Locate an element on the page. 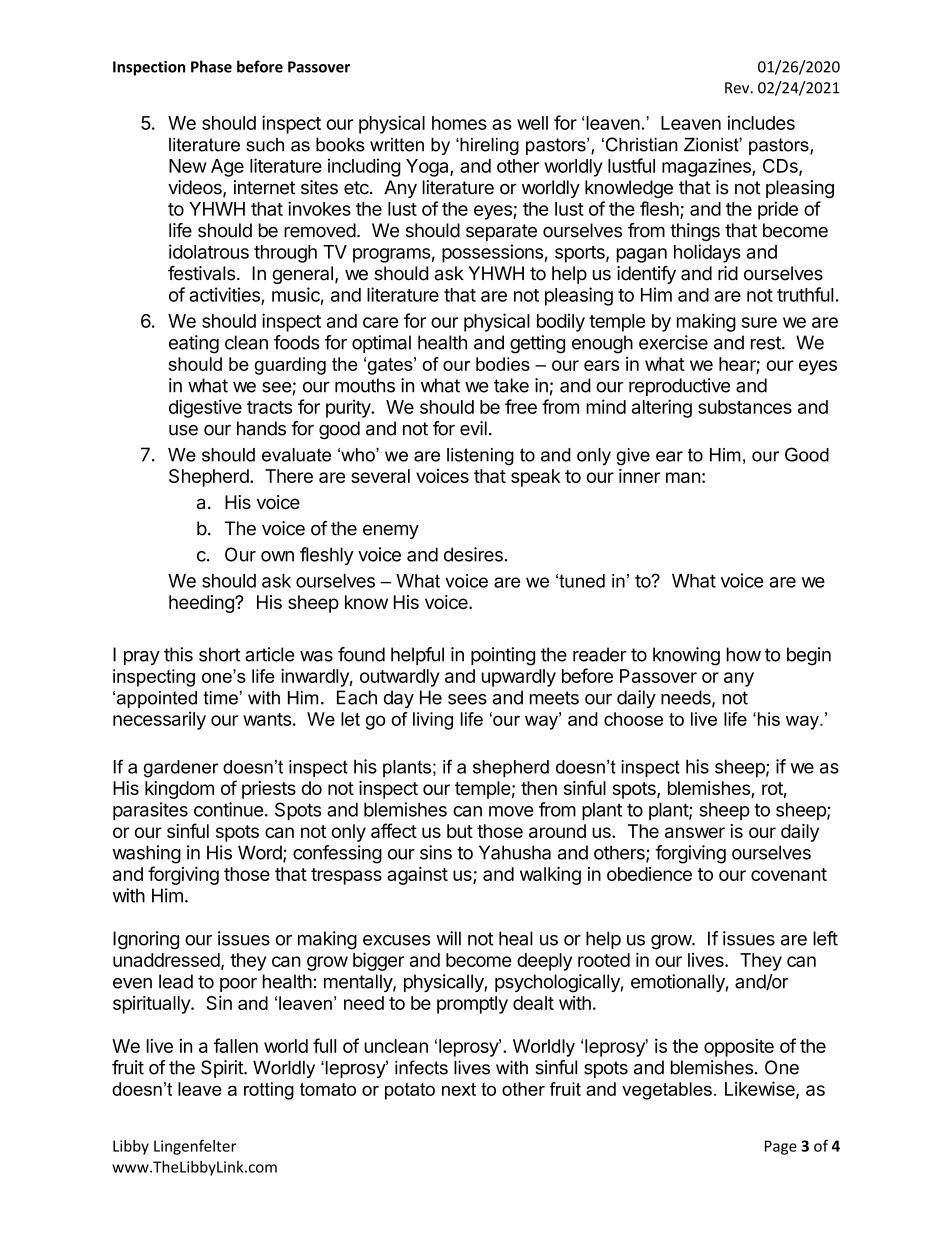  includes is located at coordinates (761, 122).
